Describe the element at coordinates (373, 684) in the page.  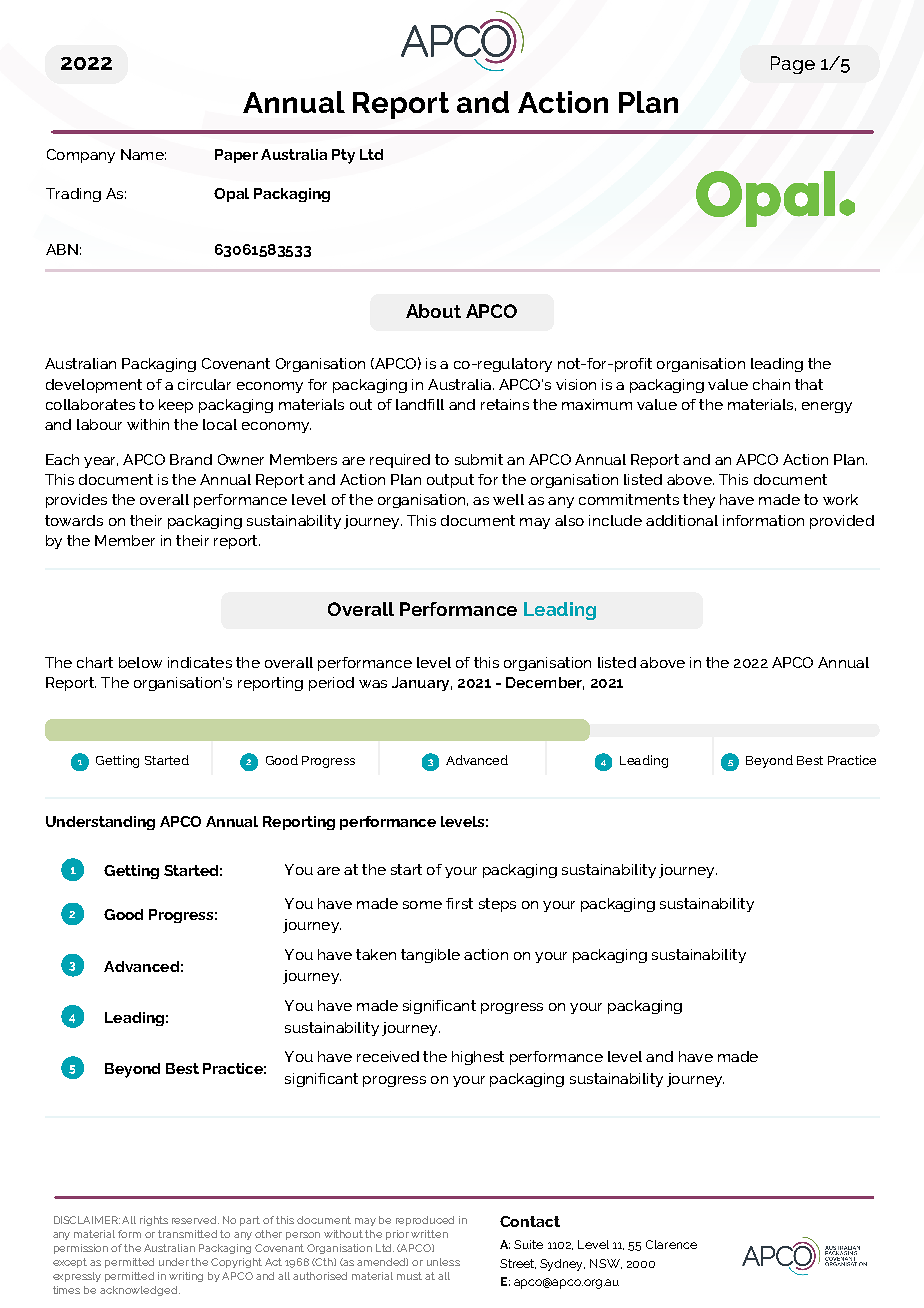
I see `was` at that location.
